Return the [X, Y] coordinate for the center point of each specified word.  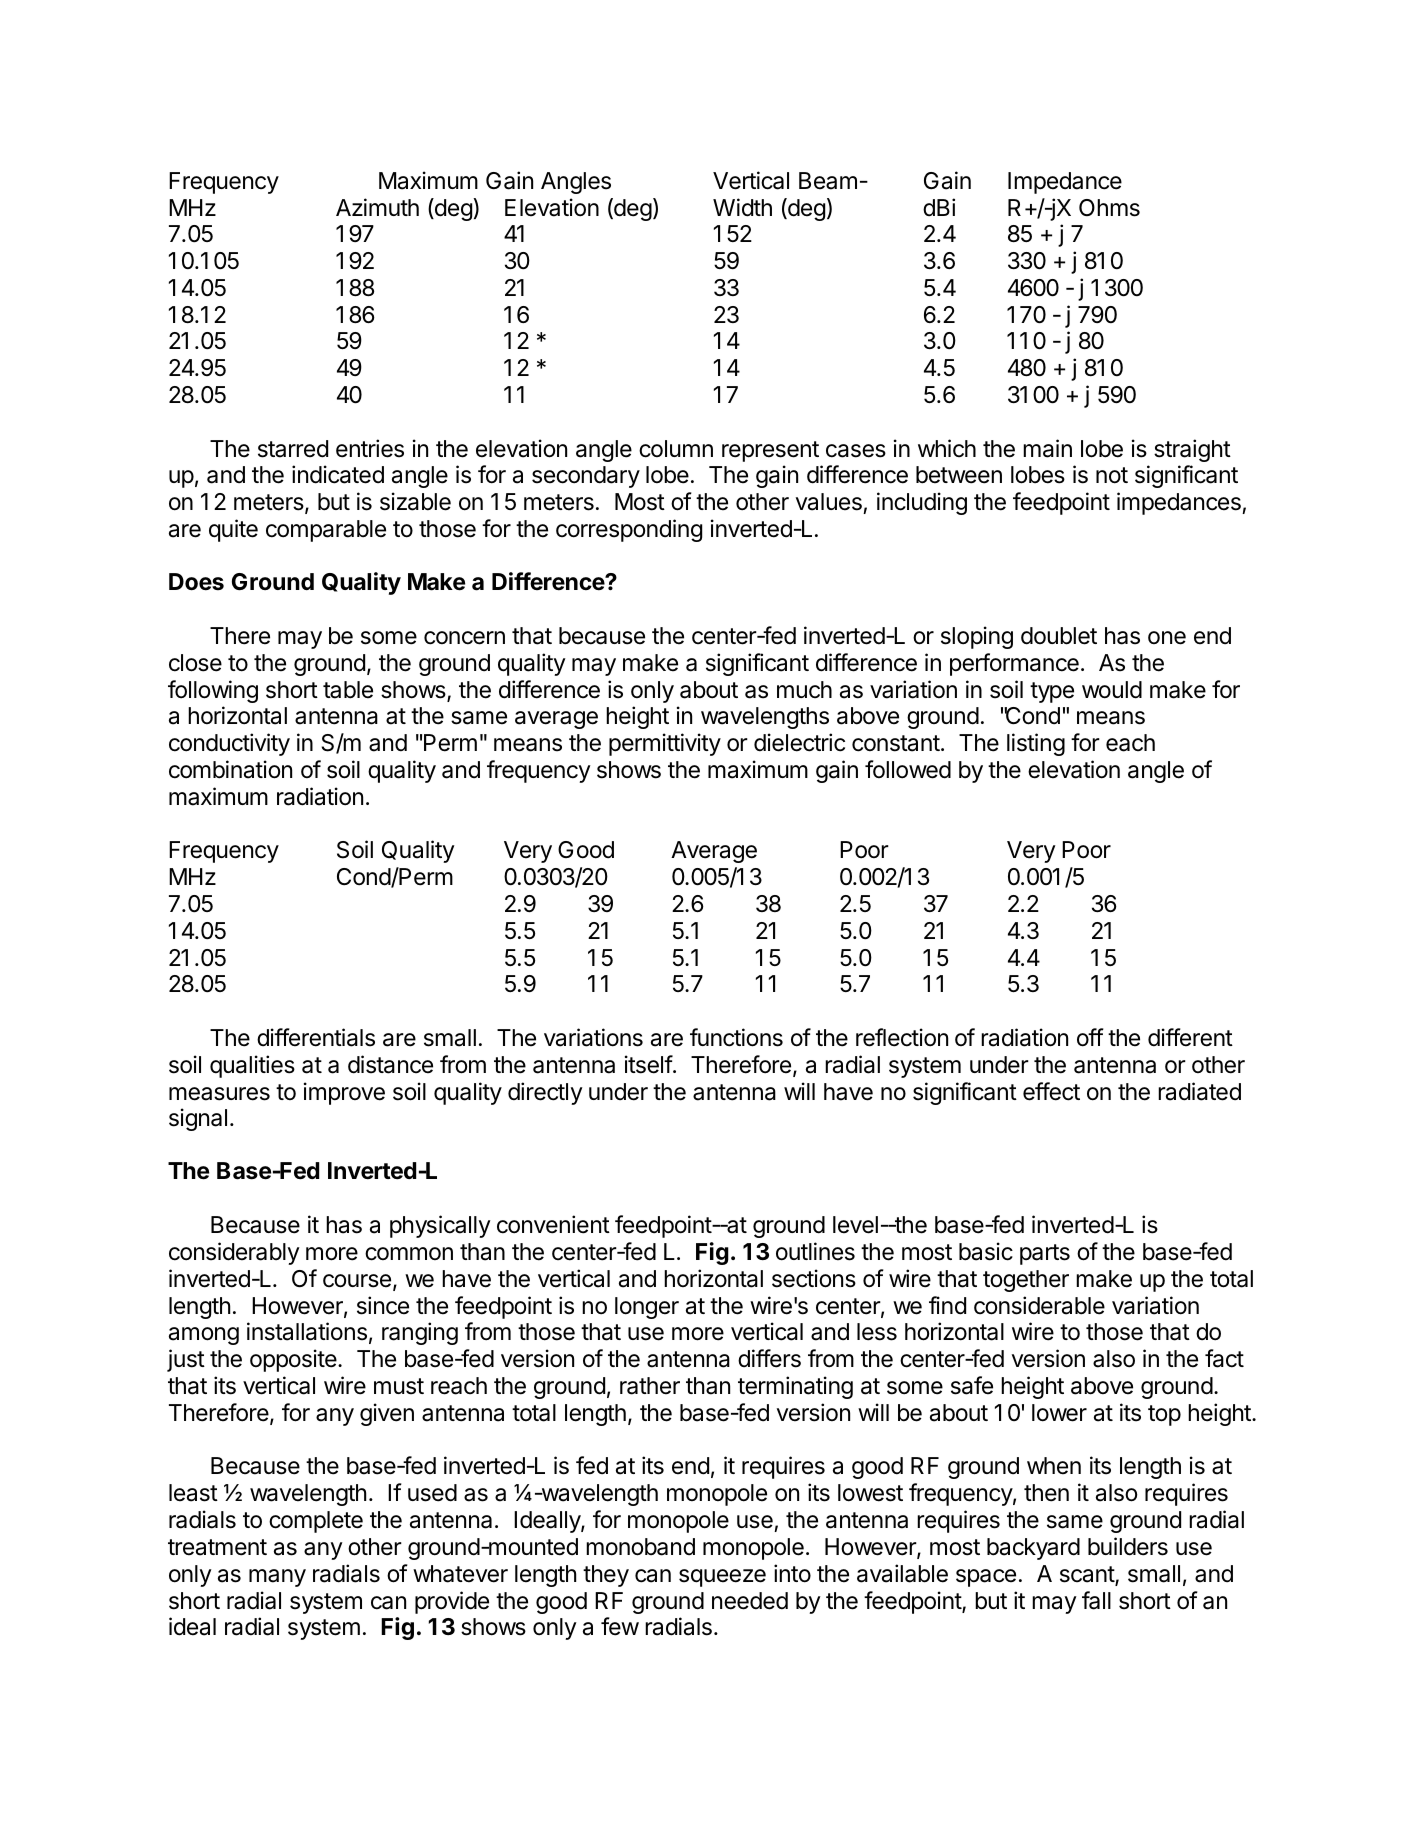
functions [736, 1037]
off [1090, 1037]
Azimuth [377, 207]
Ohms [1109, 208]
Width [742, 207]
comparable [326, 531]
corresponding [629, 530]
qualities [252, 1066]
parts [1045, 1254]
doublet [1059, 636]
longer [647, 1308]
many [277, 1578]
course [357, 1281]
